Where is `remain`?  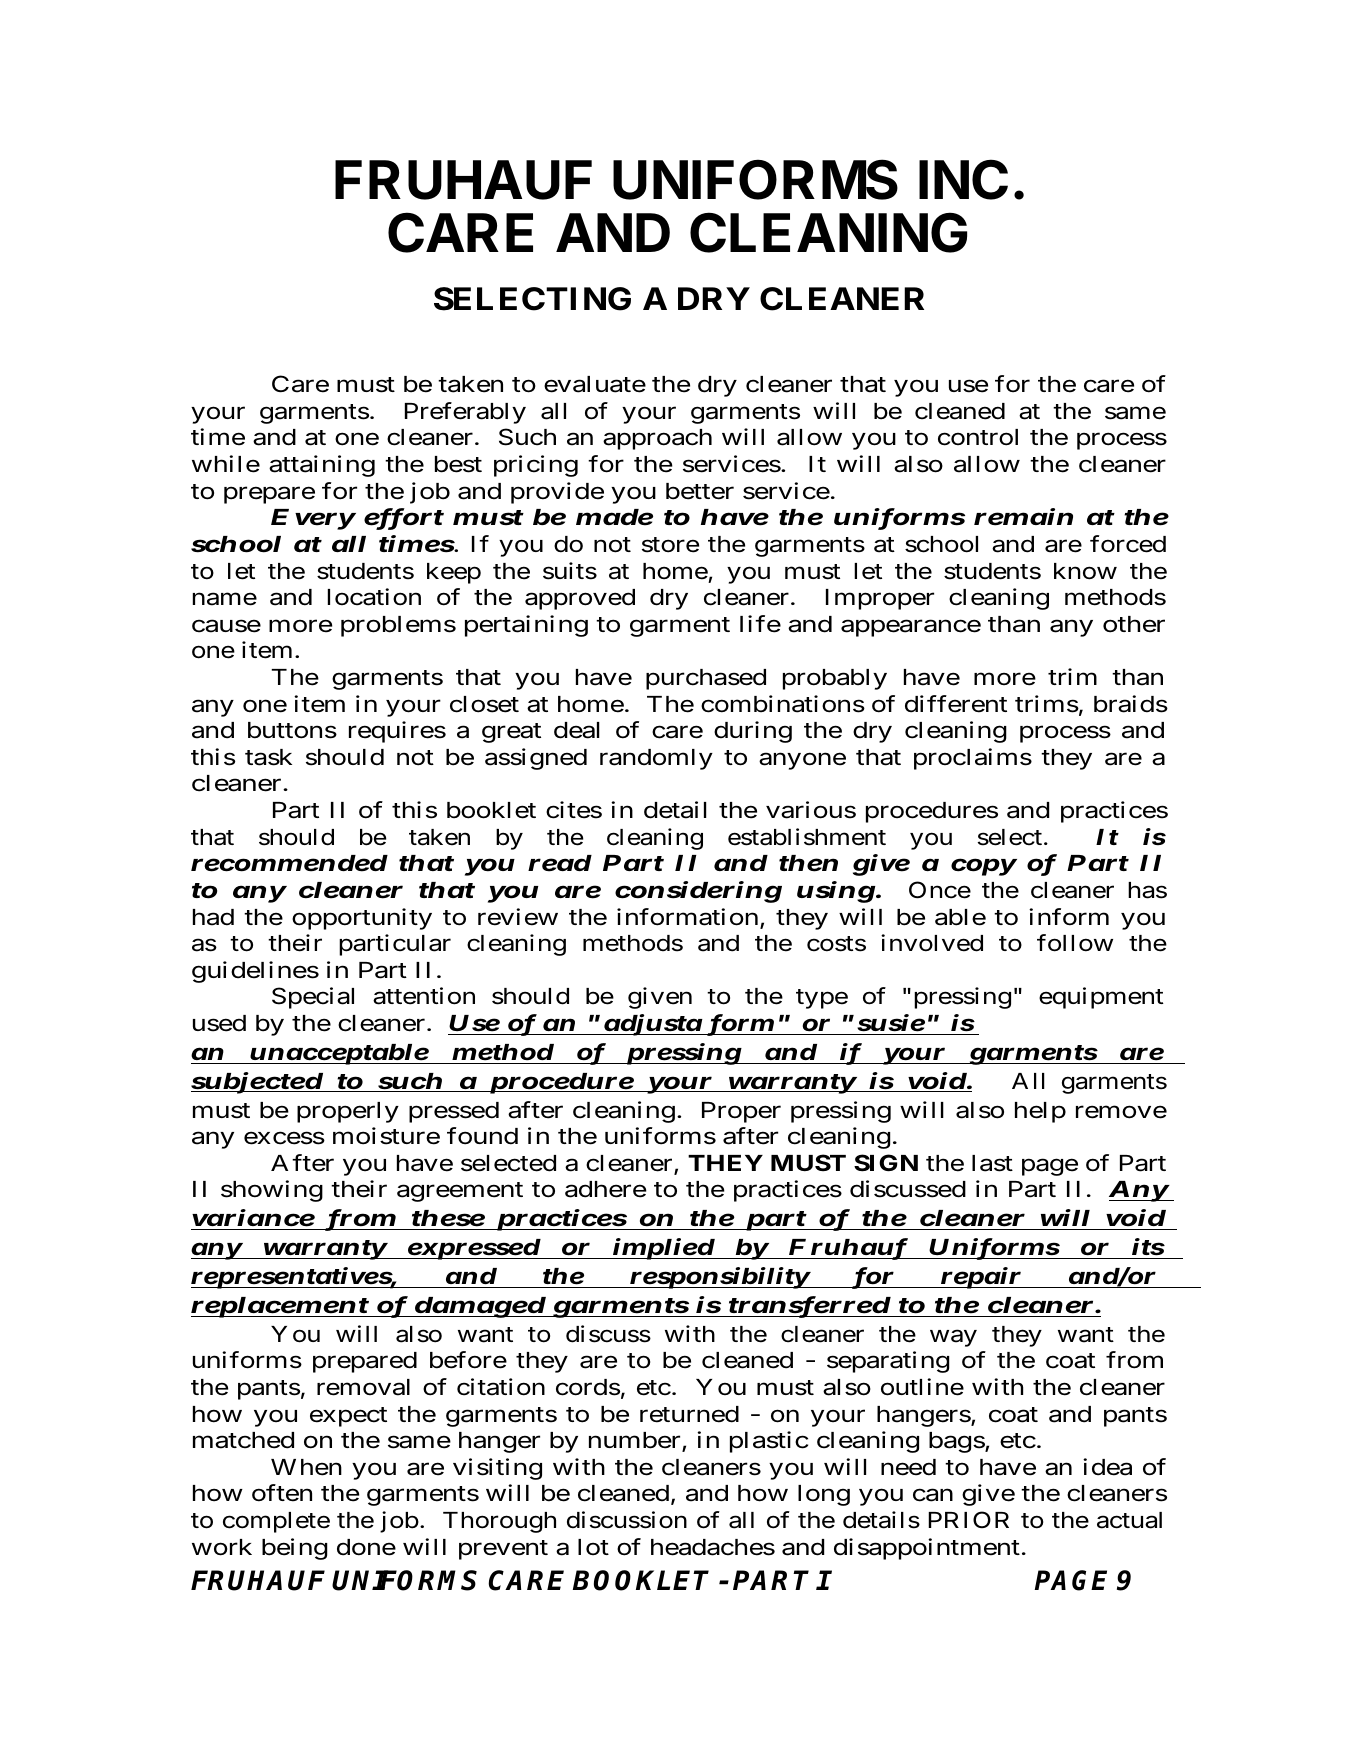
remain is located at coordinates (1023, 517).
